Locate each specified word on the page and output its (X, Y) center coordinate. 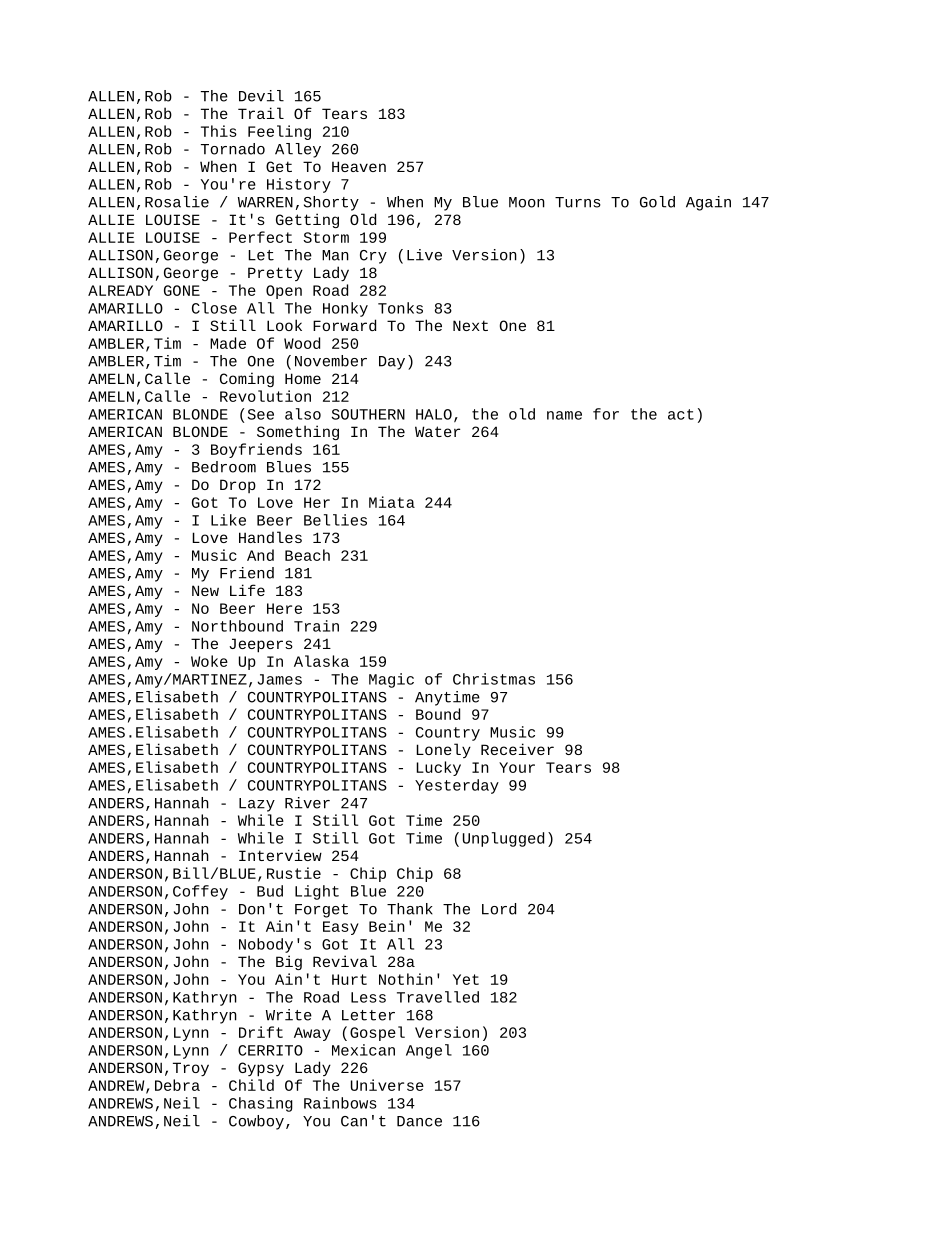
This (219, 131)
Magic (391, 680)
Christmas (494, 679)
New (205, 590)
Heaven (359, 166)
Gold (657, 202)
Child (251, 1085)
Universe (387, 1085)
